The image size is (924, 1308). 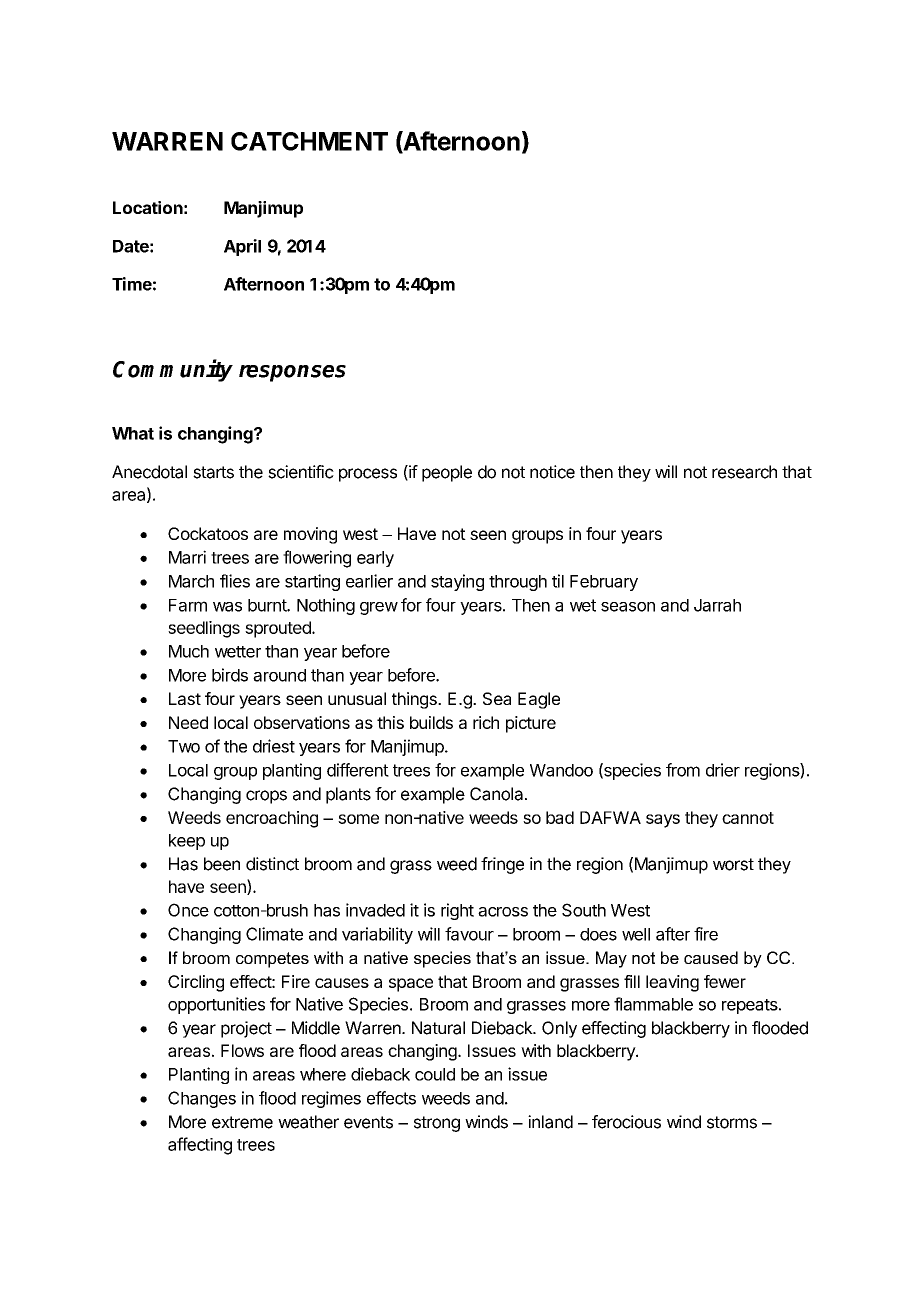 I want to click on people, so click(x=447, y=473).
